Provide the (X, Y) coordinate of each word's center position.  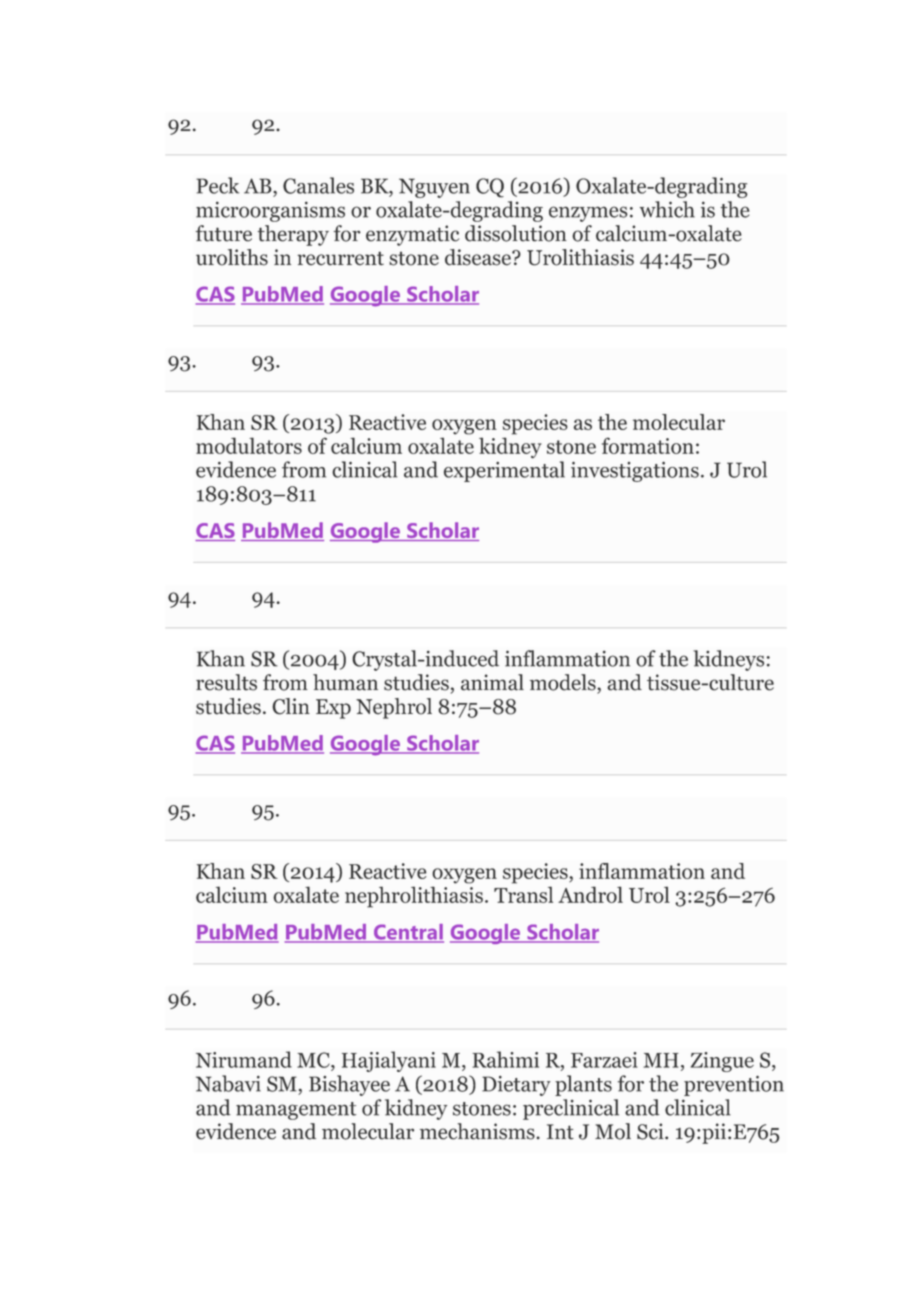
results (226, 682)
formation (648, 445)
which (667, 209)
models (564, 682)
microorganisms (270, 211)
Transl (523, 894)
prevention (734, 1086)
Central (407, 933)
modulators (249, 445)
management (296, 1111)
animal (492, 682)
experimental (504, 471)
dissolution (516, 233)
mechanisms (477, 1131)
